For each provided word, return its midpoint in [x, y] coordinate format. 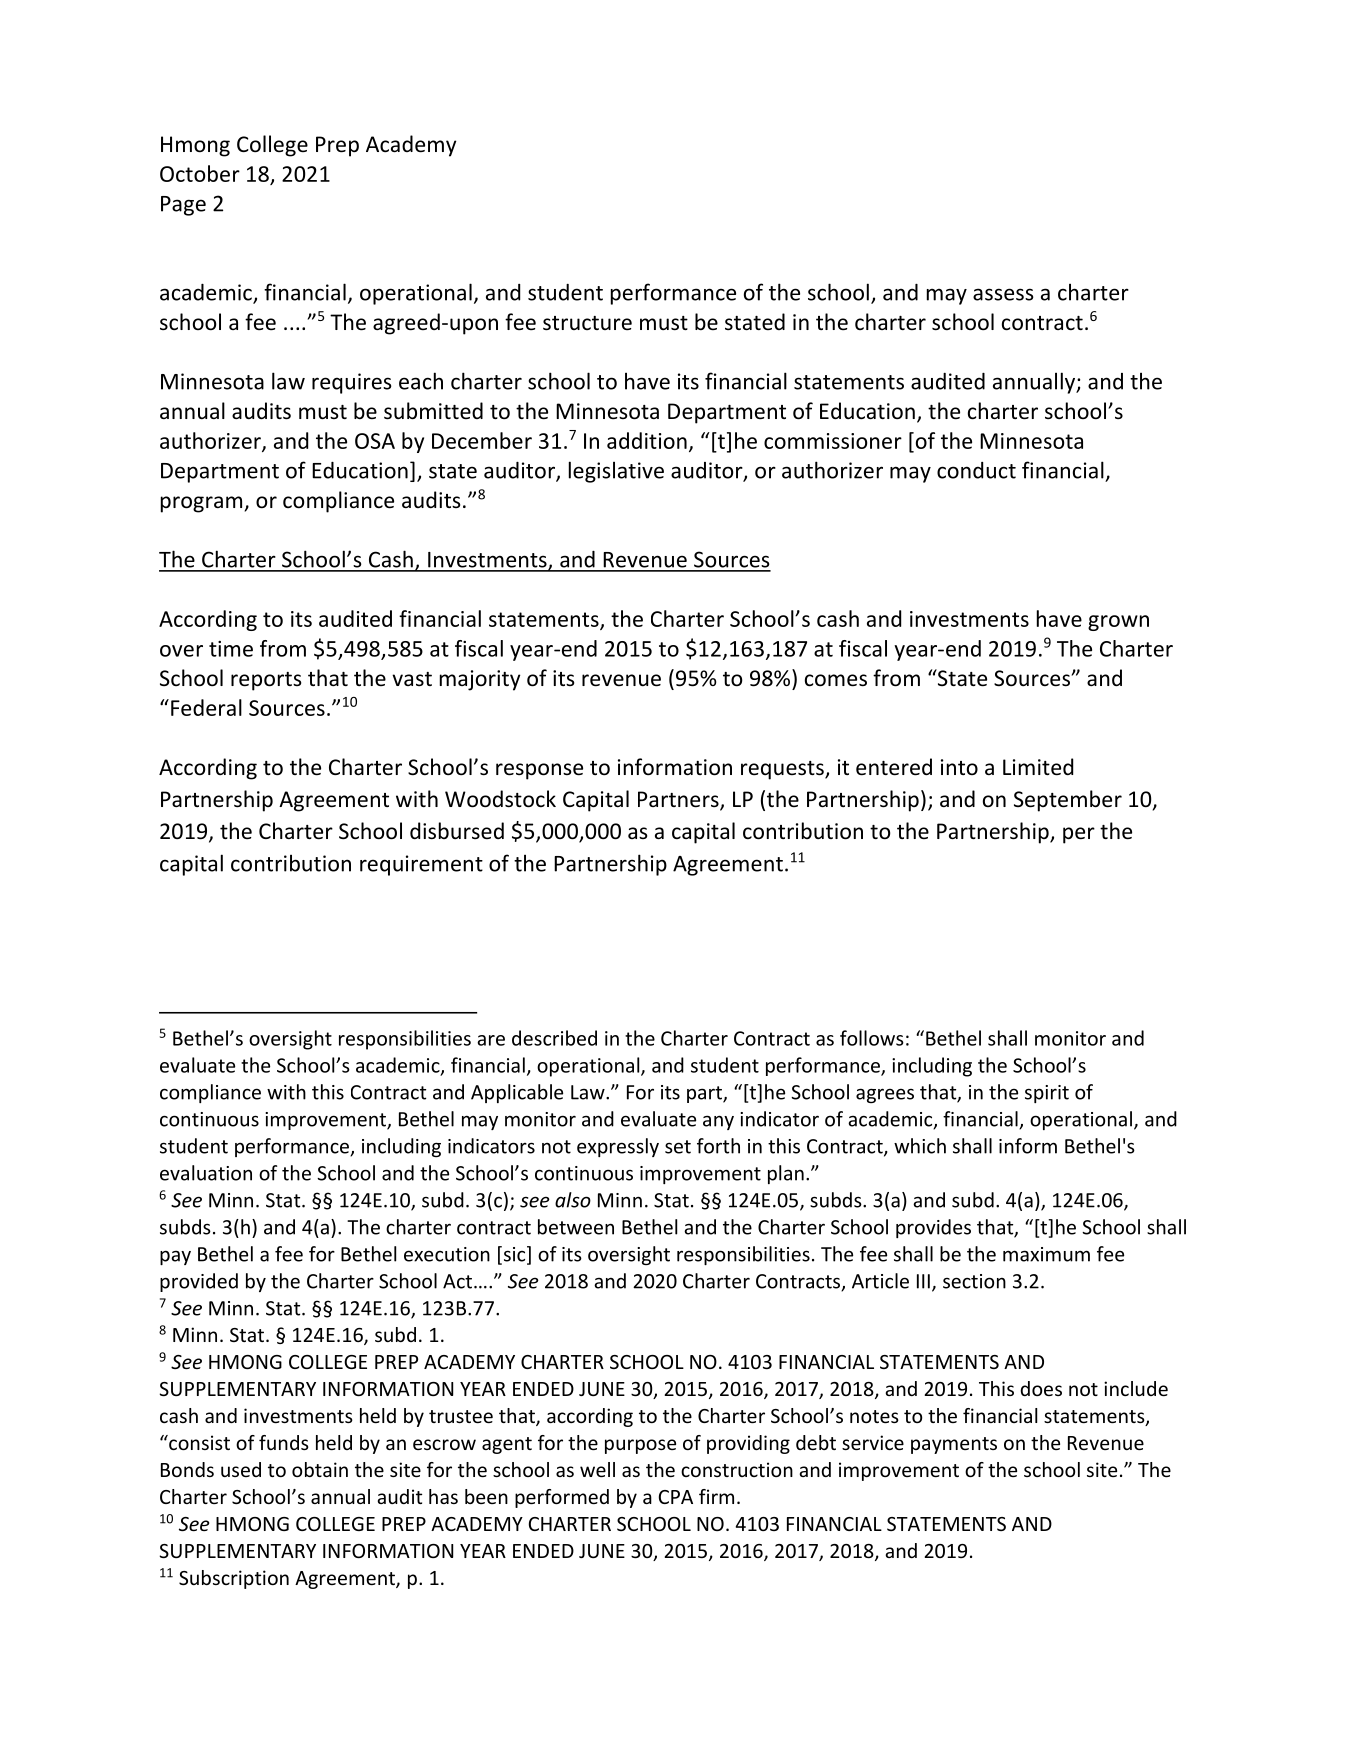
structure [587, 323]
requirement [421, 865]
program [201, 504]
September [1068, 801]
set [678, 1147]
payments [954, 1445]
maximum [1046, 1254]
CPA [676, 1497]
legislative [616, 472]
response [539, 771]
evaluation [206, 1173]
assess [1003, 294]
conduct [976, 470]
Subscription [234, 1579]
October [200, 173]
